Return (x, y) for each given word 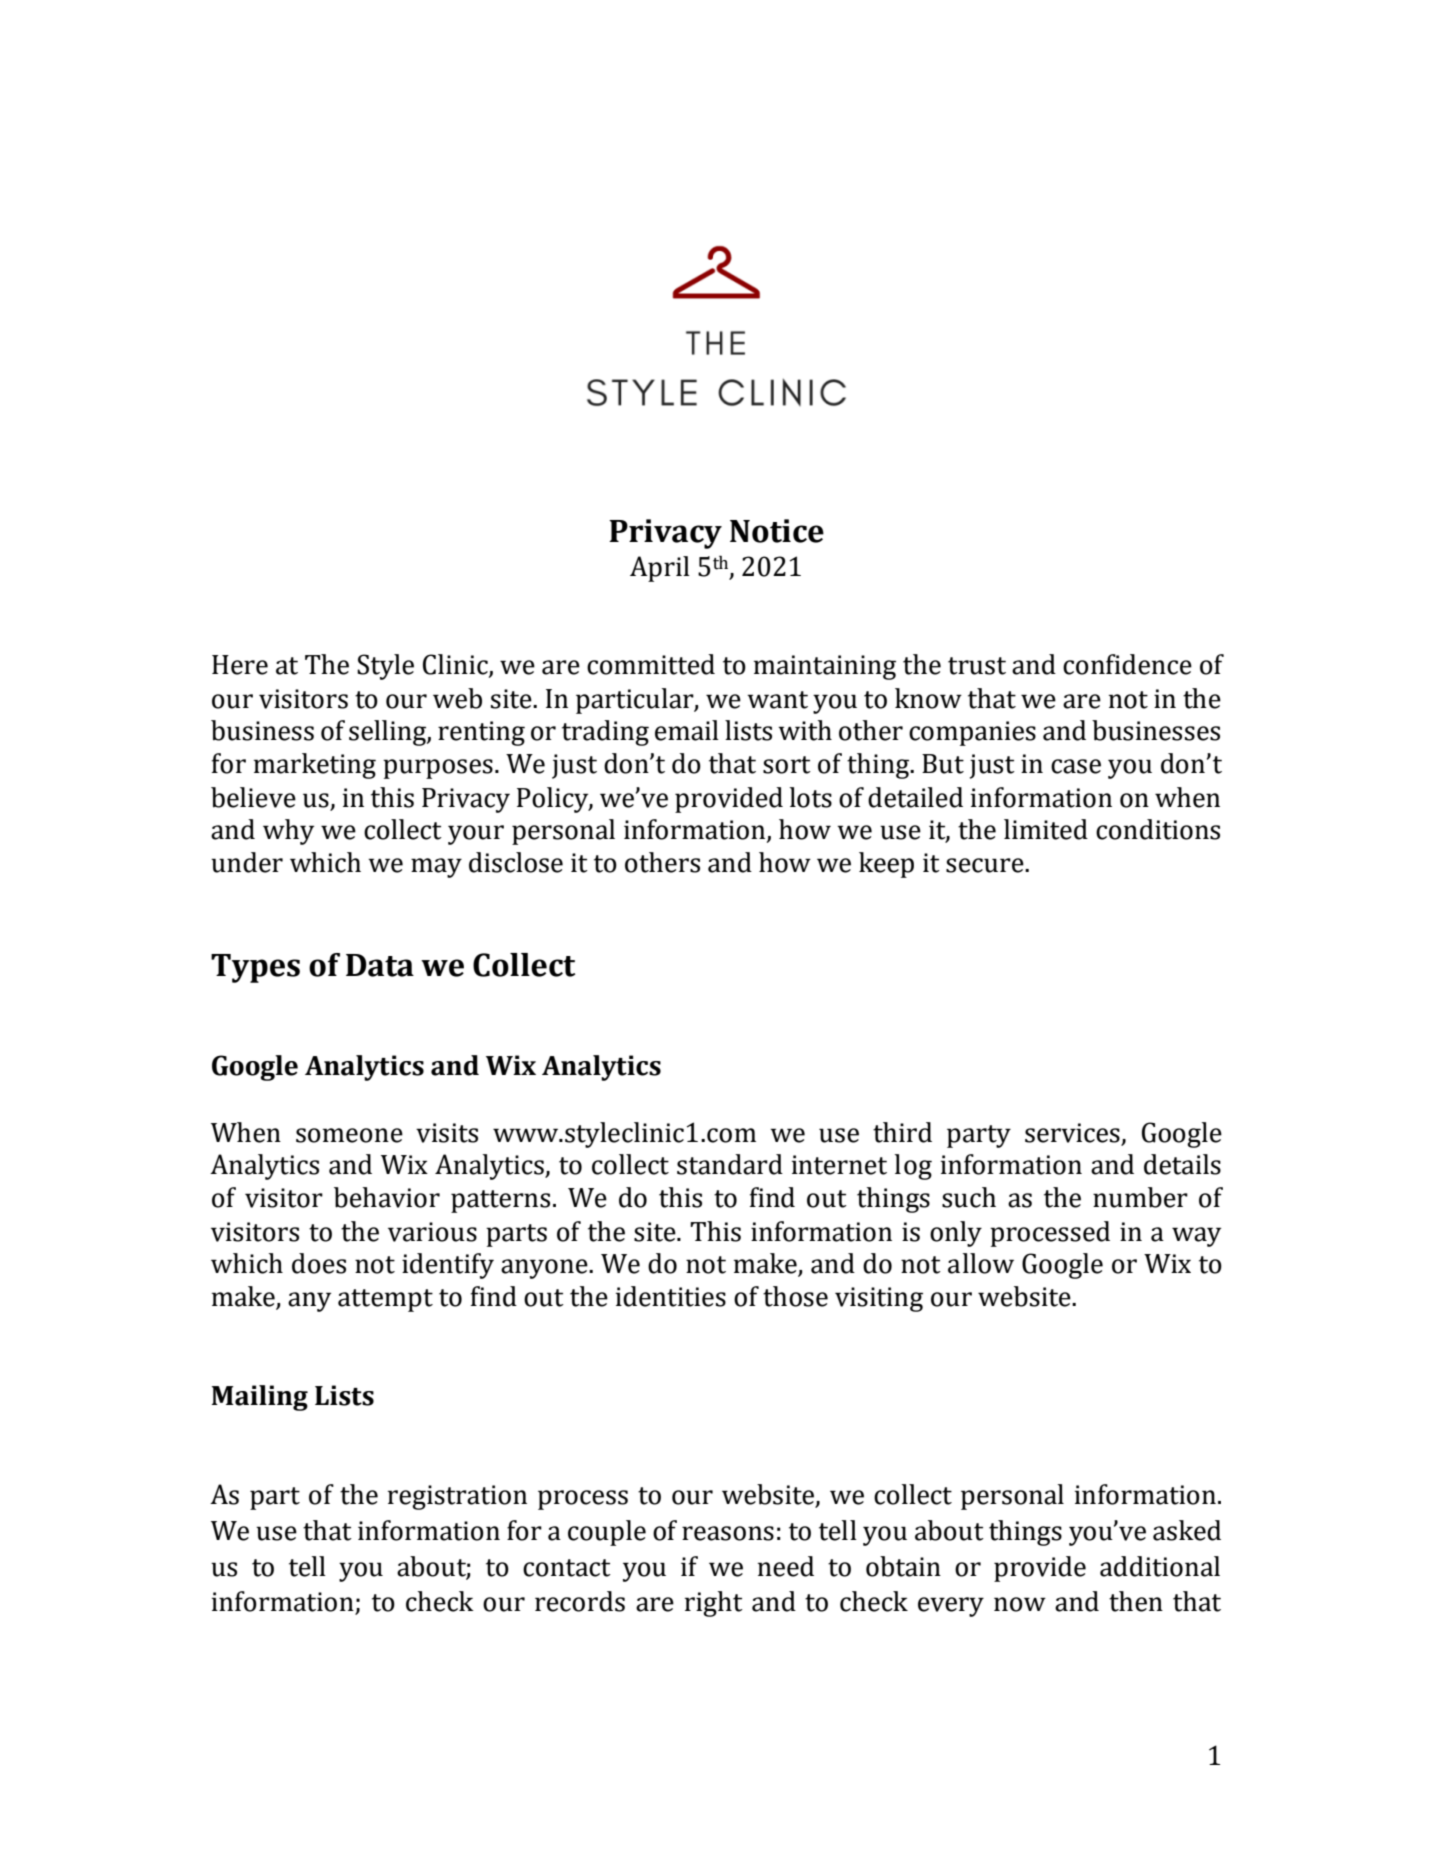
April (660, 569)
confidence (1127, 664)
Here (240, 665)
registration (457, 1497)
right (714, 1604)
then (1136, 1601)
